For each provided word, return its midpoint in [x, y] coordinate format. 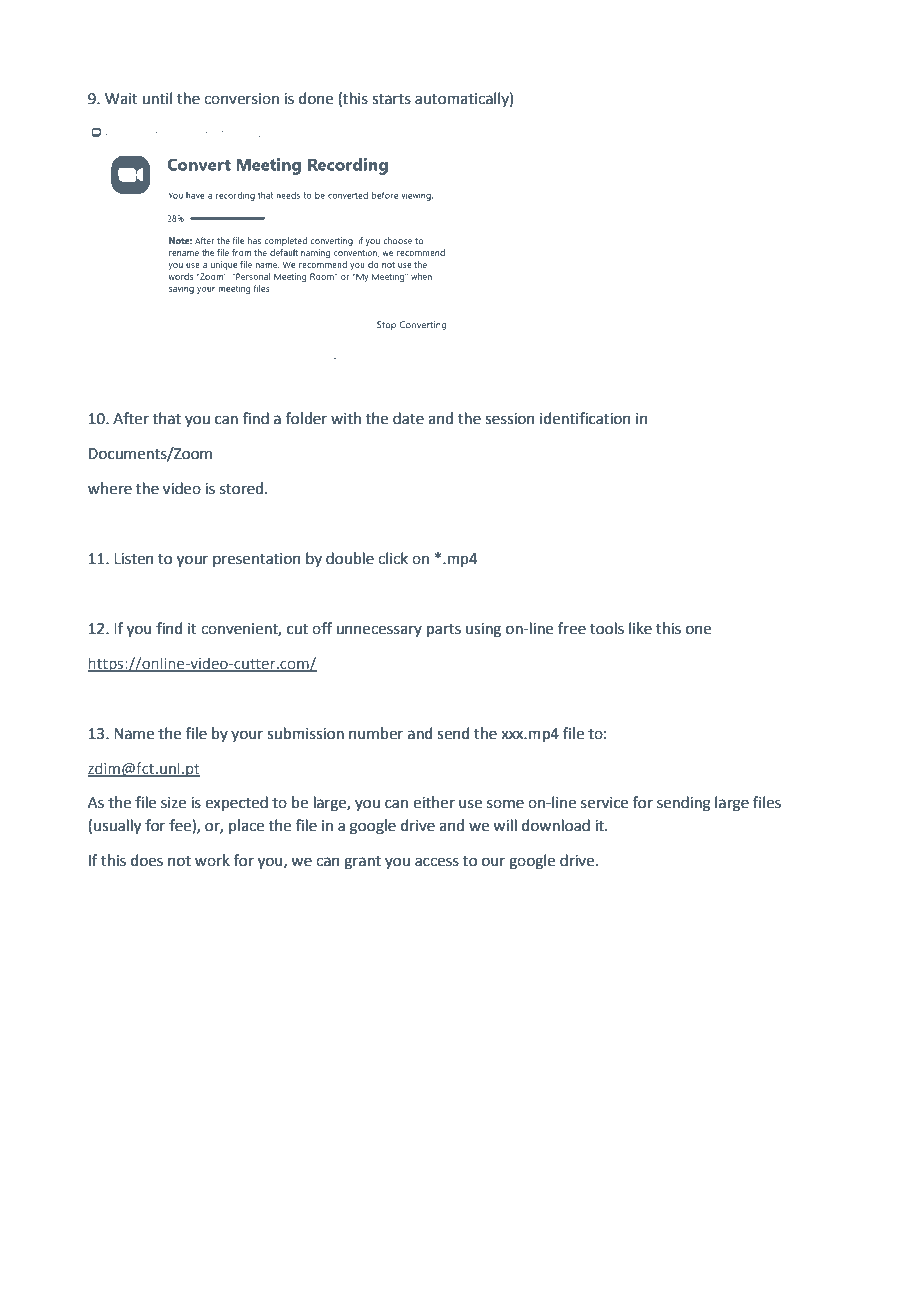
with [346, 418]
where [110, 488]
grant [362, 863]
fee [181, 826]
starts [391, 99]
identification [585, 418]
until [157, 98]
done [316, 98]
